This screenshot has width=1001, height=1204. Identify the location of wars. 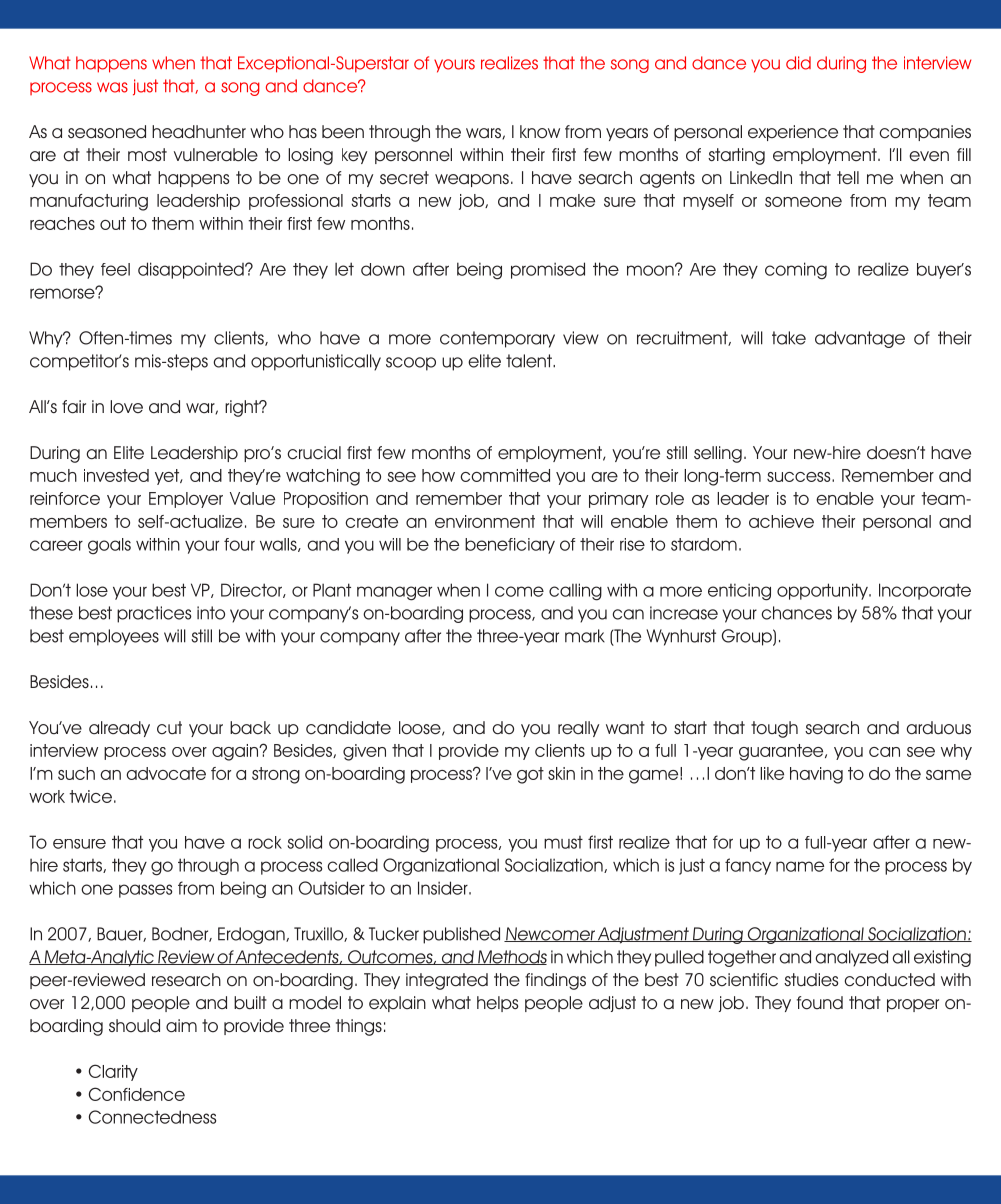
(484, 133).
